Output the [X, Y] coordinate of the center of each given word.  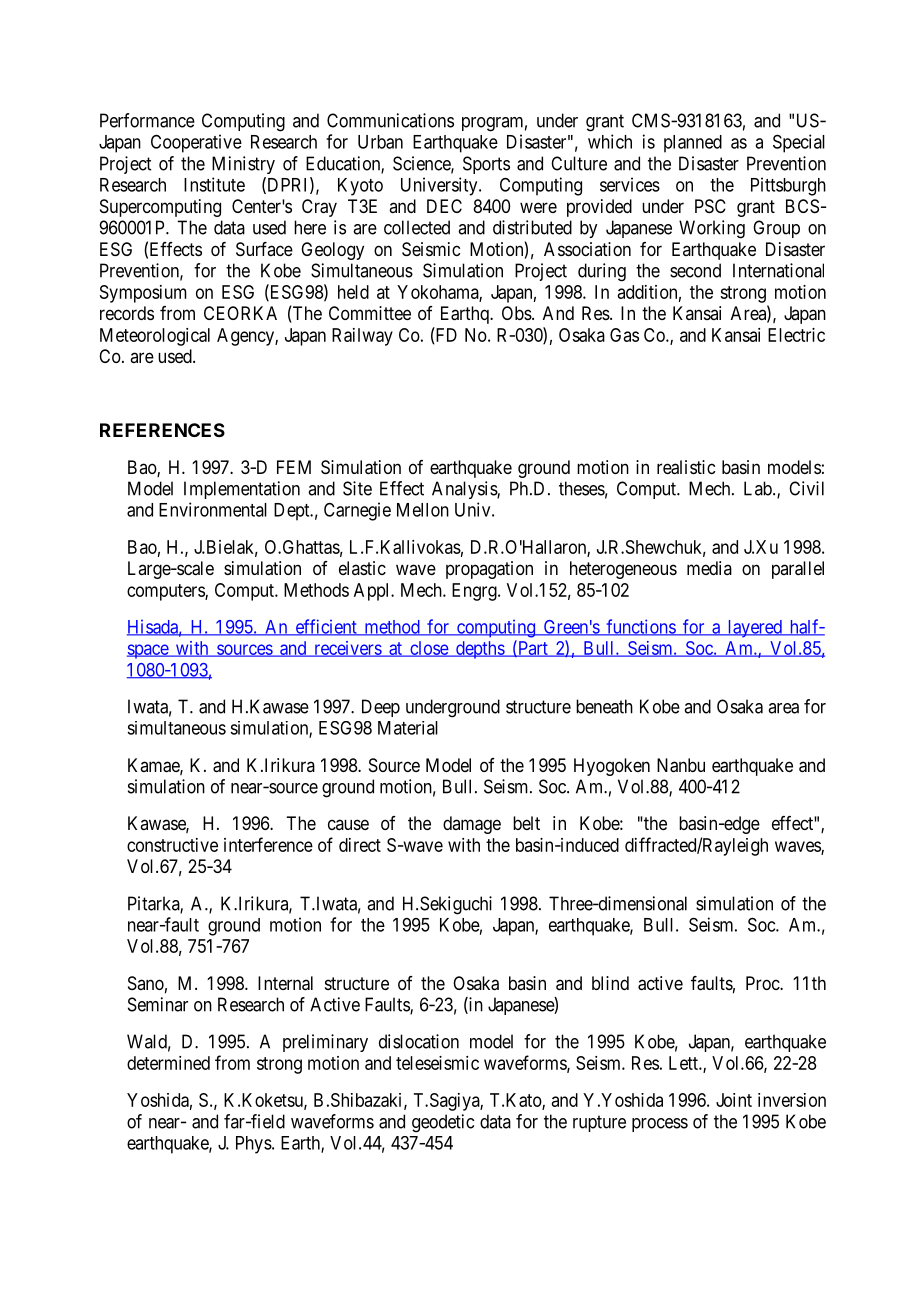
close [429, 649]
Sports [486, 165]
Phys [254, 1145]
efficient [326, 627]
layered [754, 629]
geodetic [443, 1123]
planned [693, 144]
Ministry [243, 165]
